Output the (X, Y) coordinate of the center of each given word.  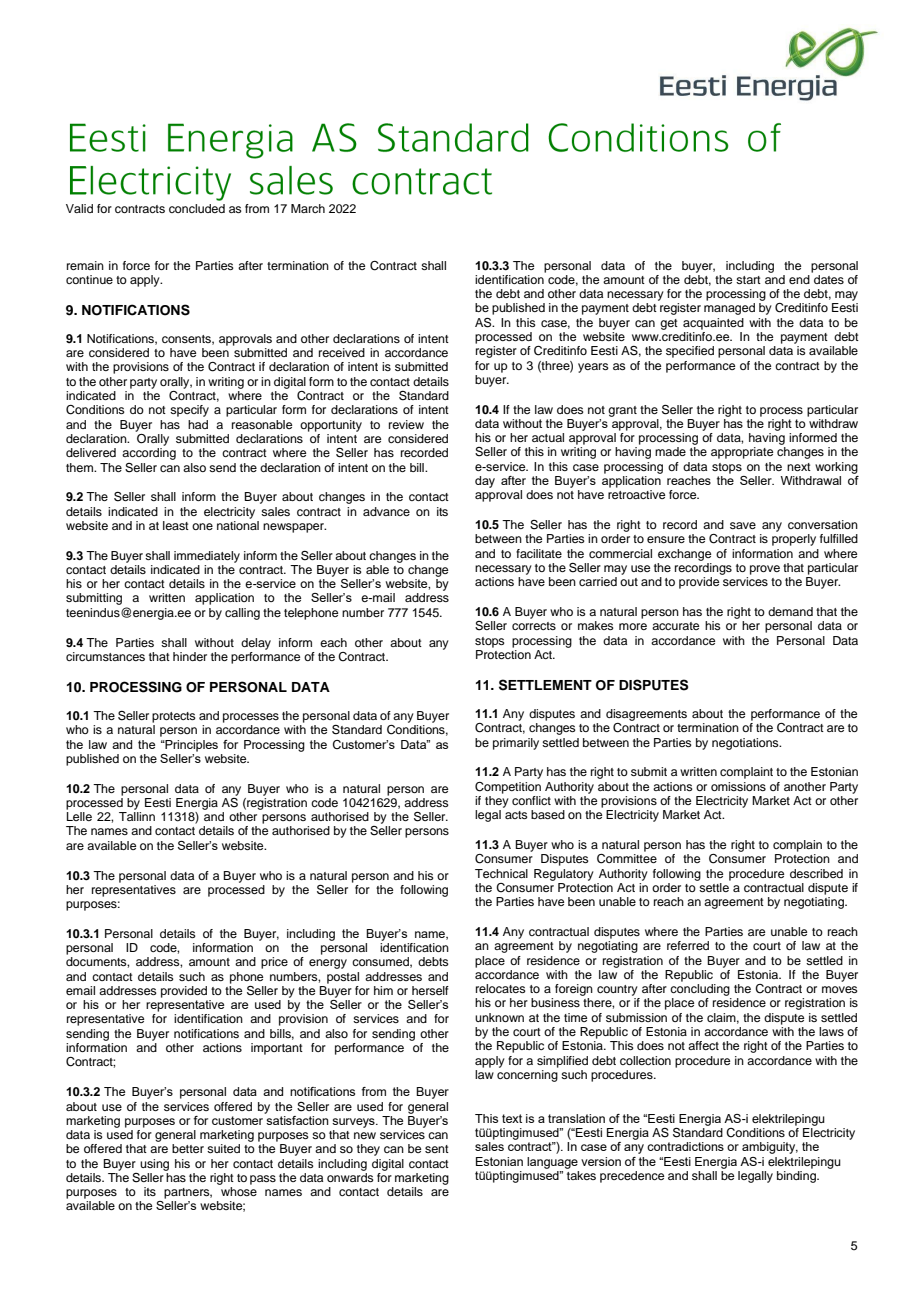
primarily (516, 744)
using (154, 1165)
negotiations (746, 744)
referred (688, 945)
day (485, 482)
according (149, 454)
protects (174, 717)
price (274, 963)
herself (430, 990)
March (308, 208)
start (748, 280)
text (512, 1118)
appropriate (742, 453)
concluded (197, 208)
